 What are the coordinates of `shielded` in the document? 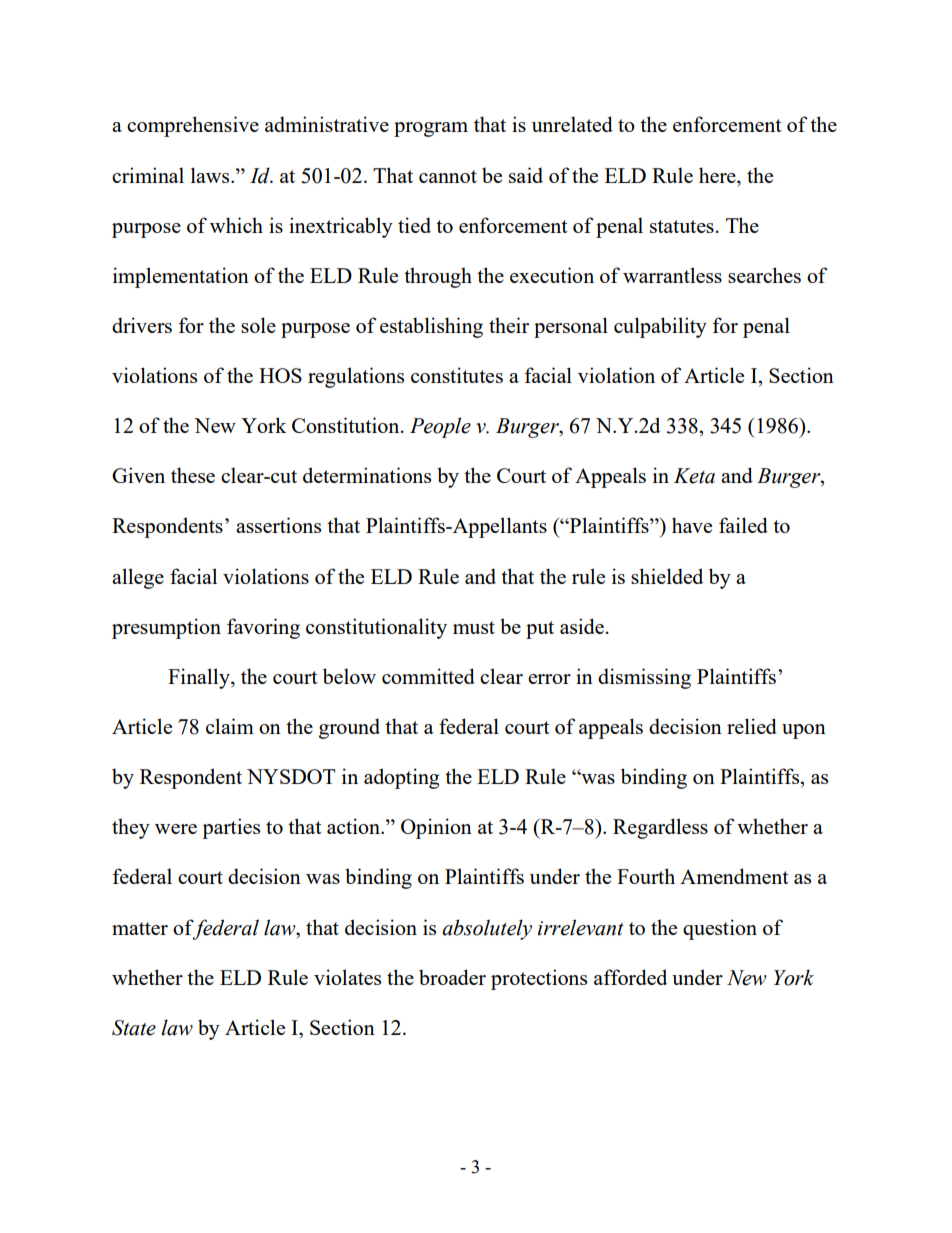 It's located at (667, 576).
